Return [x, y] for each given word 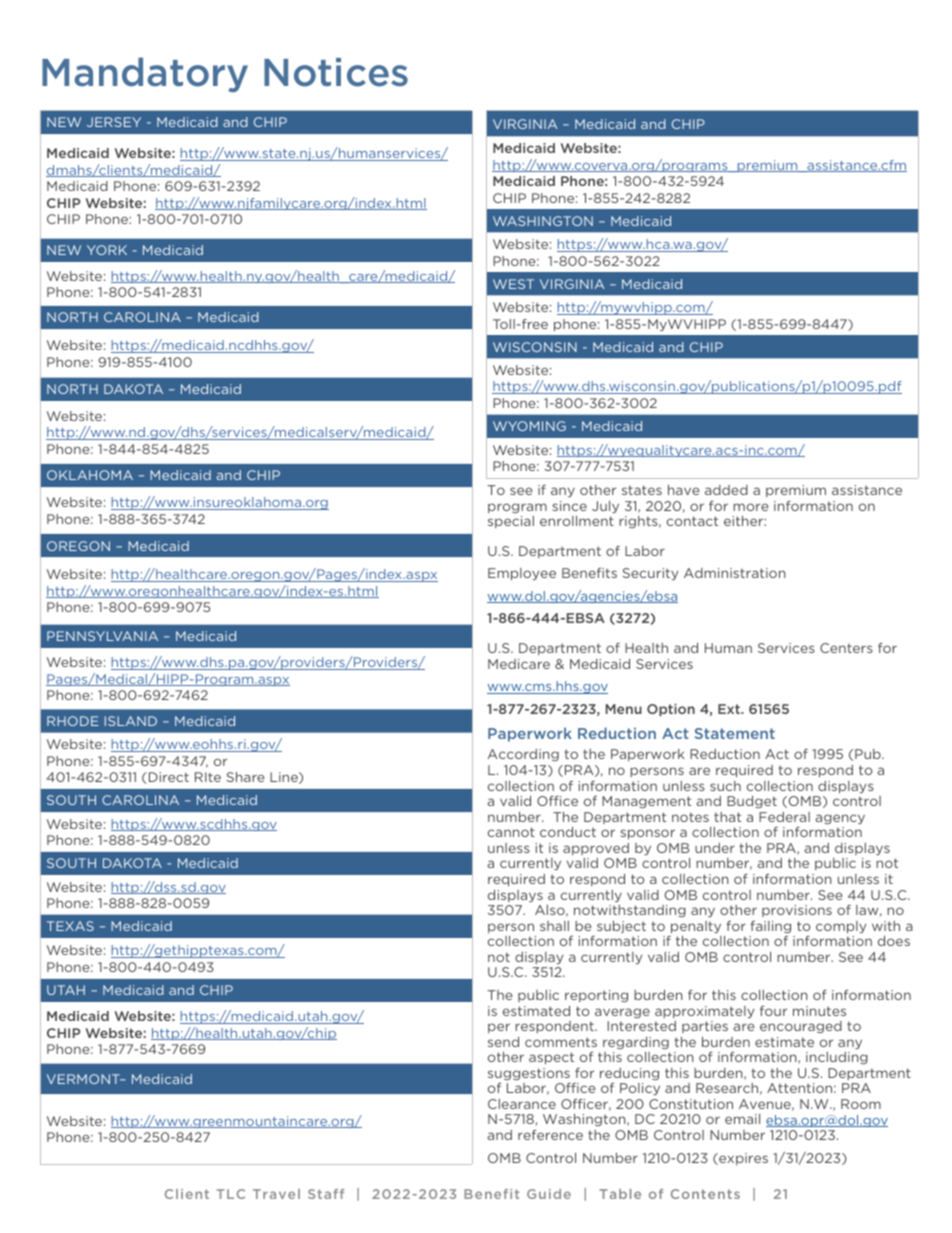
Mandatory [145, 74]
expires [742, 1159]
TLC [231, 1194]
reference [550, 1135]
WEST [513, 284]
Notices [336, 72]
